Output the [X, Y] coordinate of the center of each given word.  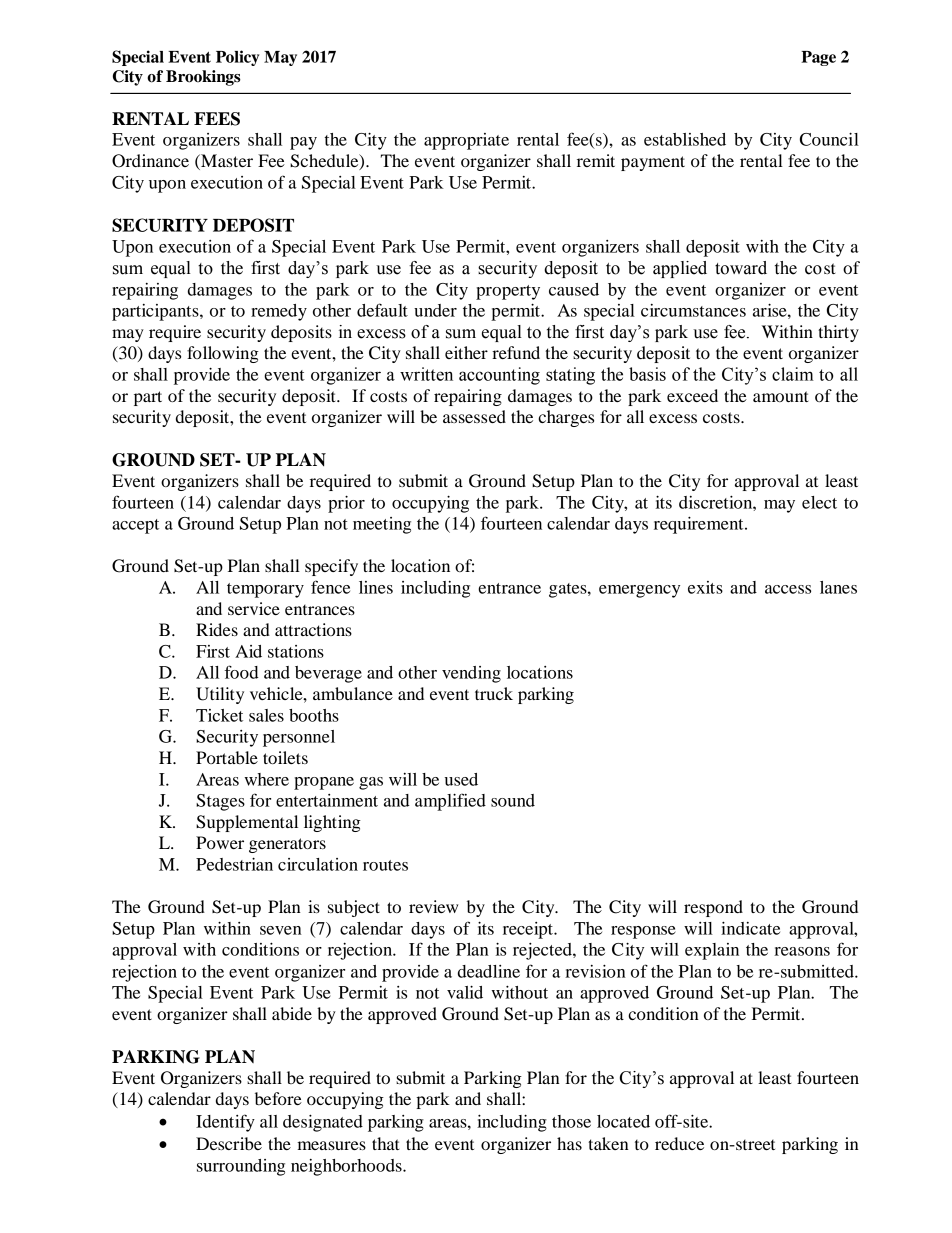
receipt [529, 930]
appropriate [466, 141]
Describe [229, 1143]
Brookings [203, 78]
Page [818, 58]
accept [135, 526]
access [788, 589]
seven [281, 930]
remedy [279, 312]
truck [494, 693]
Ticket [219, 715]
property [508, 292]
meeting [382, 525]
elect [819, 502]
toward [741, 268]
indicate [750, 928]
